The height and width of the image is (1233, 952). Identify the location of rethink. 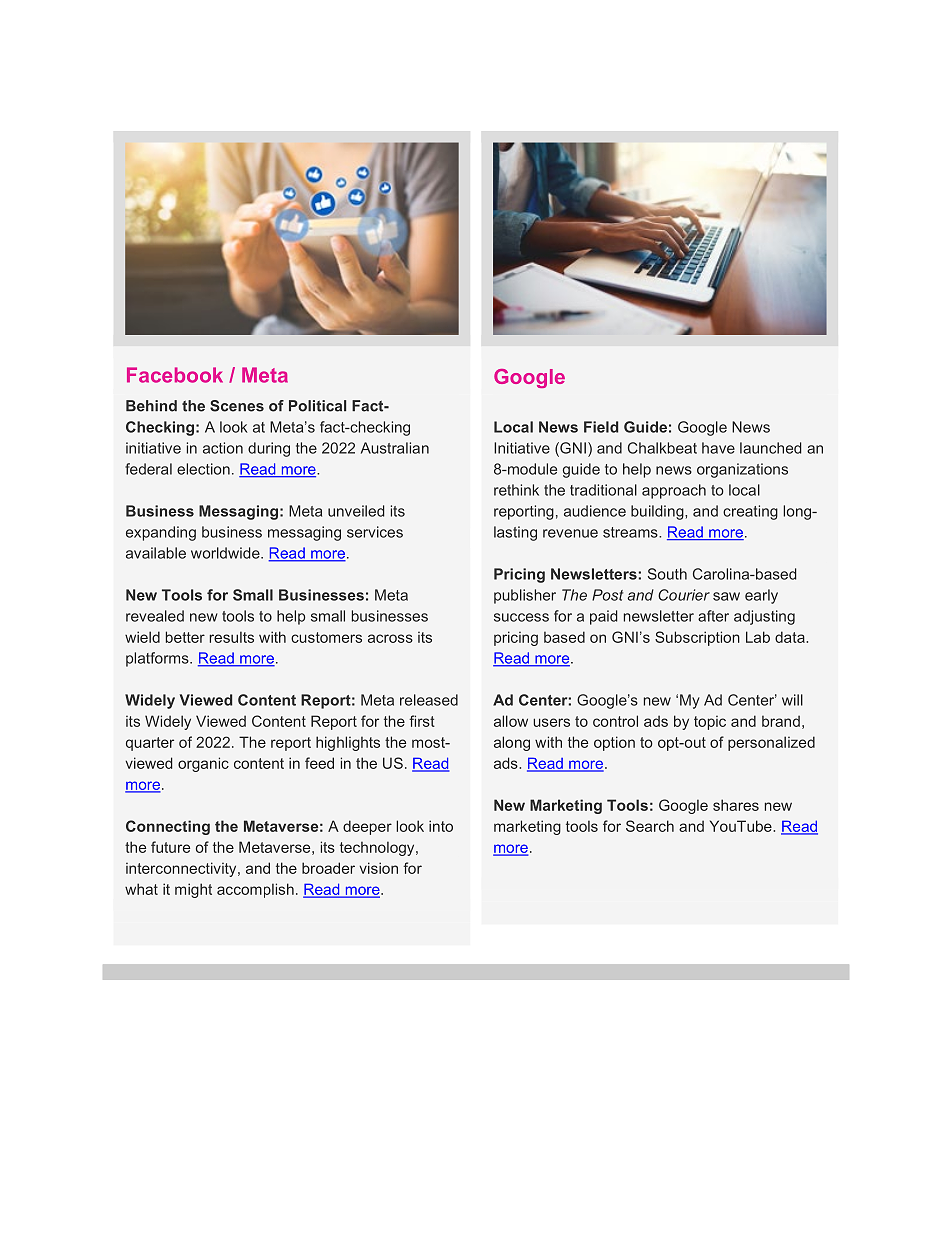
(516, 490).
